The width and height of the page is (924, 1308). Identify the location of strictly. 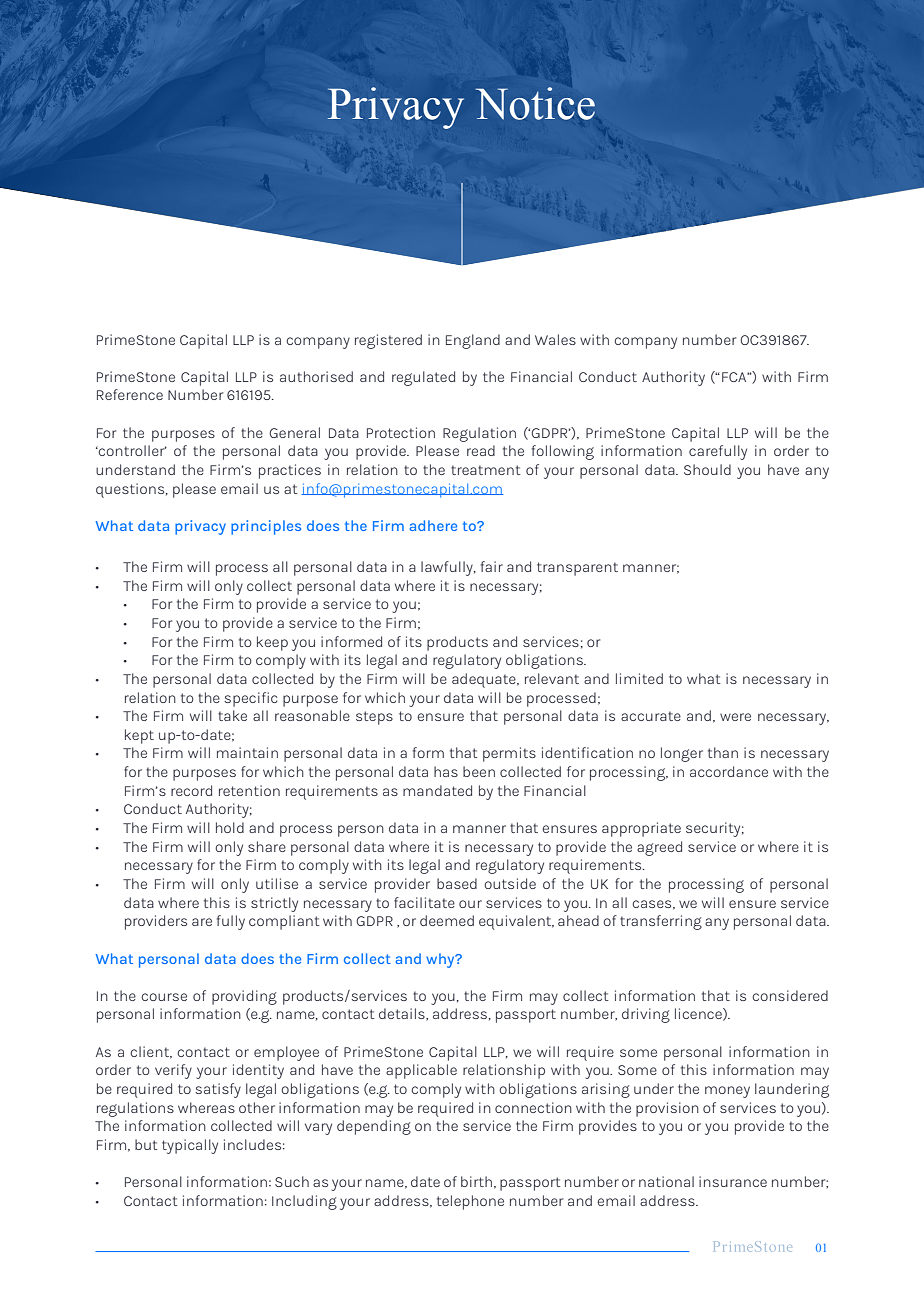
(274, 904).
